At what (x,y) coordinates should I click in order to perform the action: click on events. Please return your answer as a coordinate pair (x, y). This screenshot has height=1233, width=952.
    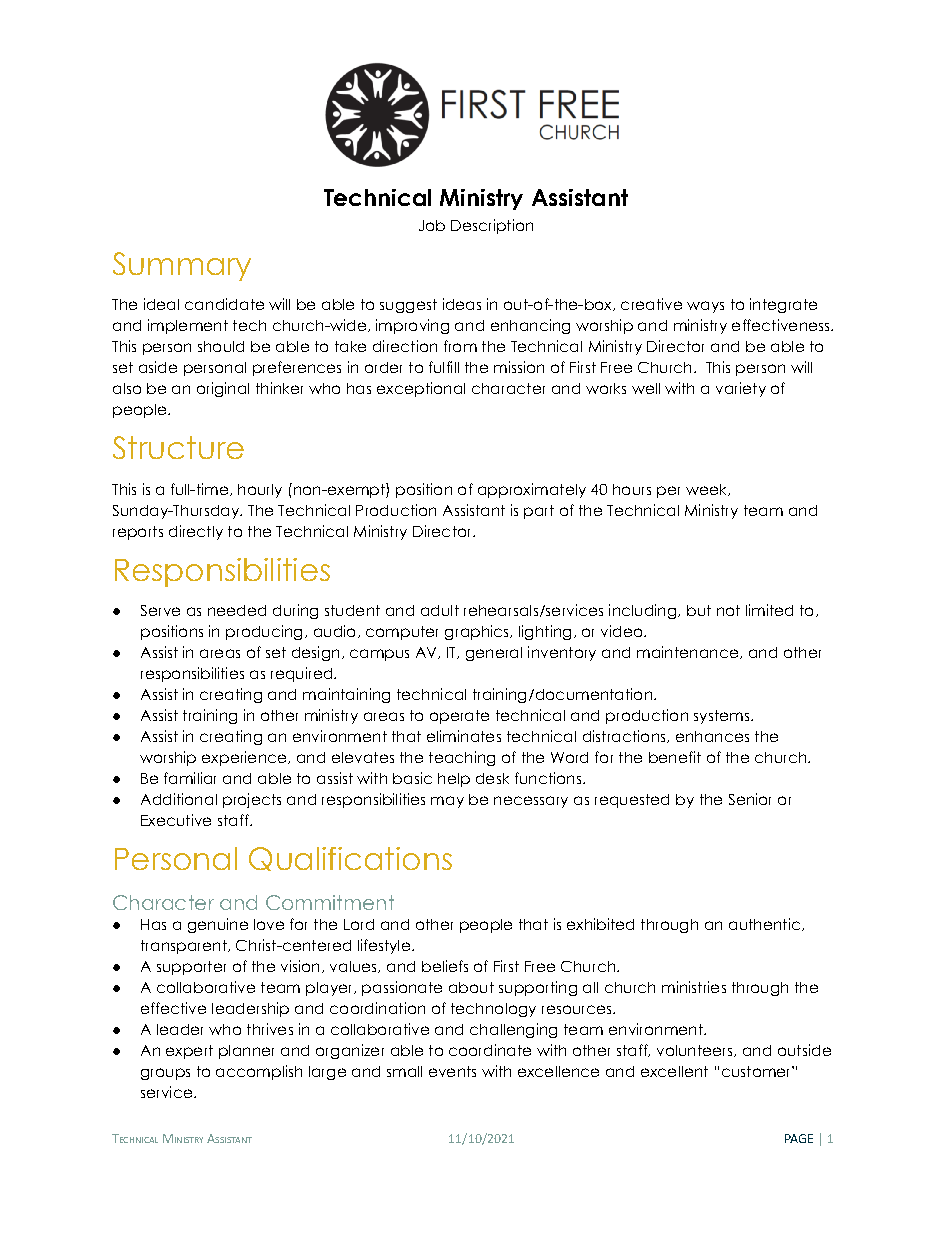
    Looking at the image, I should click on (452, 1071).
